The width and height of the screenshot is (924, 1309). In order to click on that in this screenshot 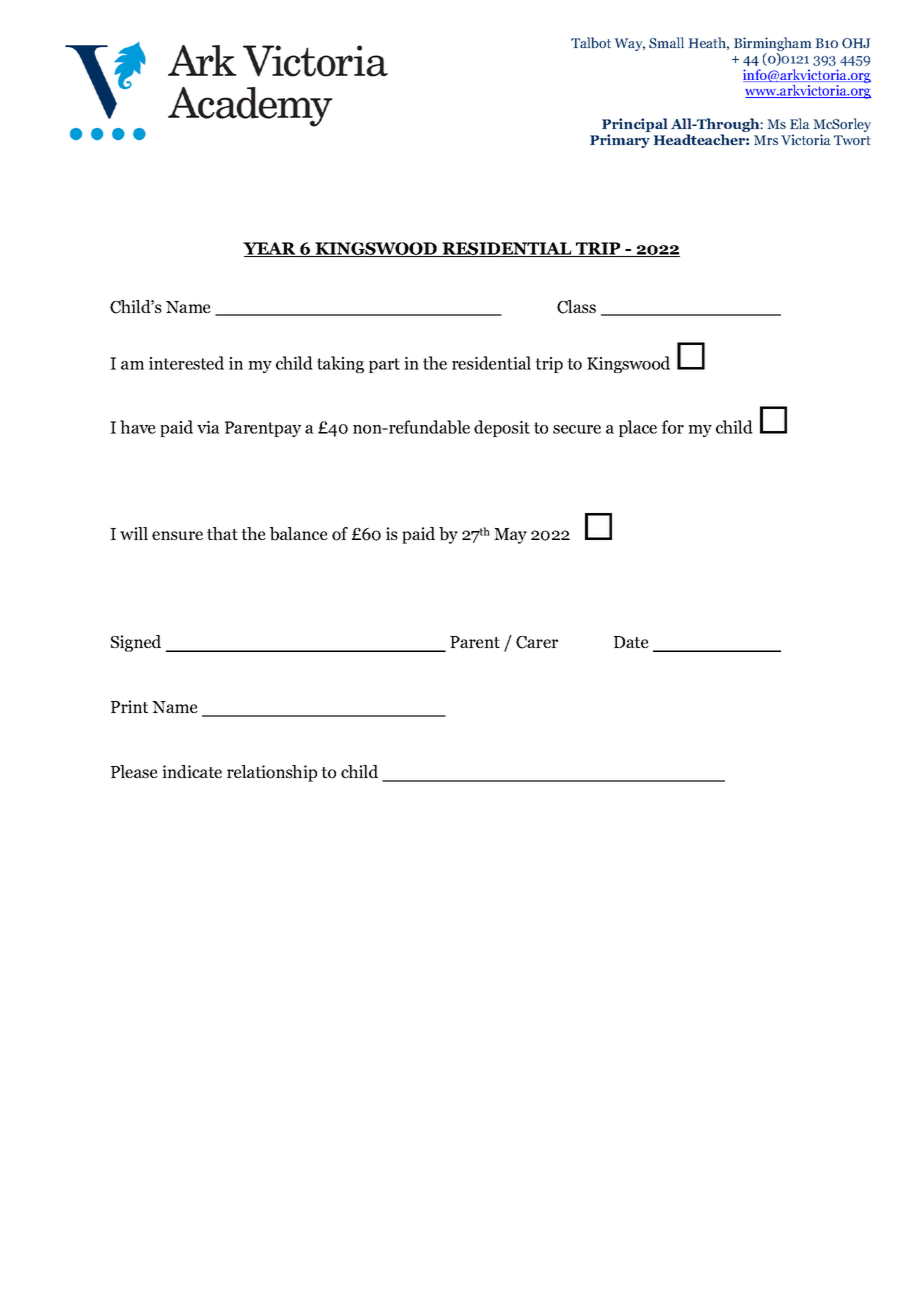, I will do `click(222, 533)`.
